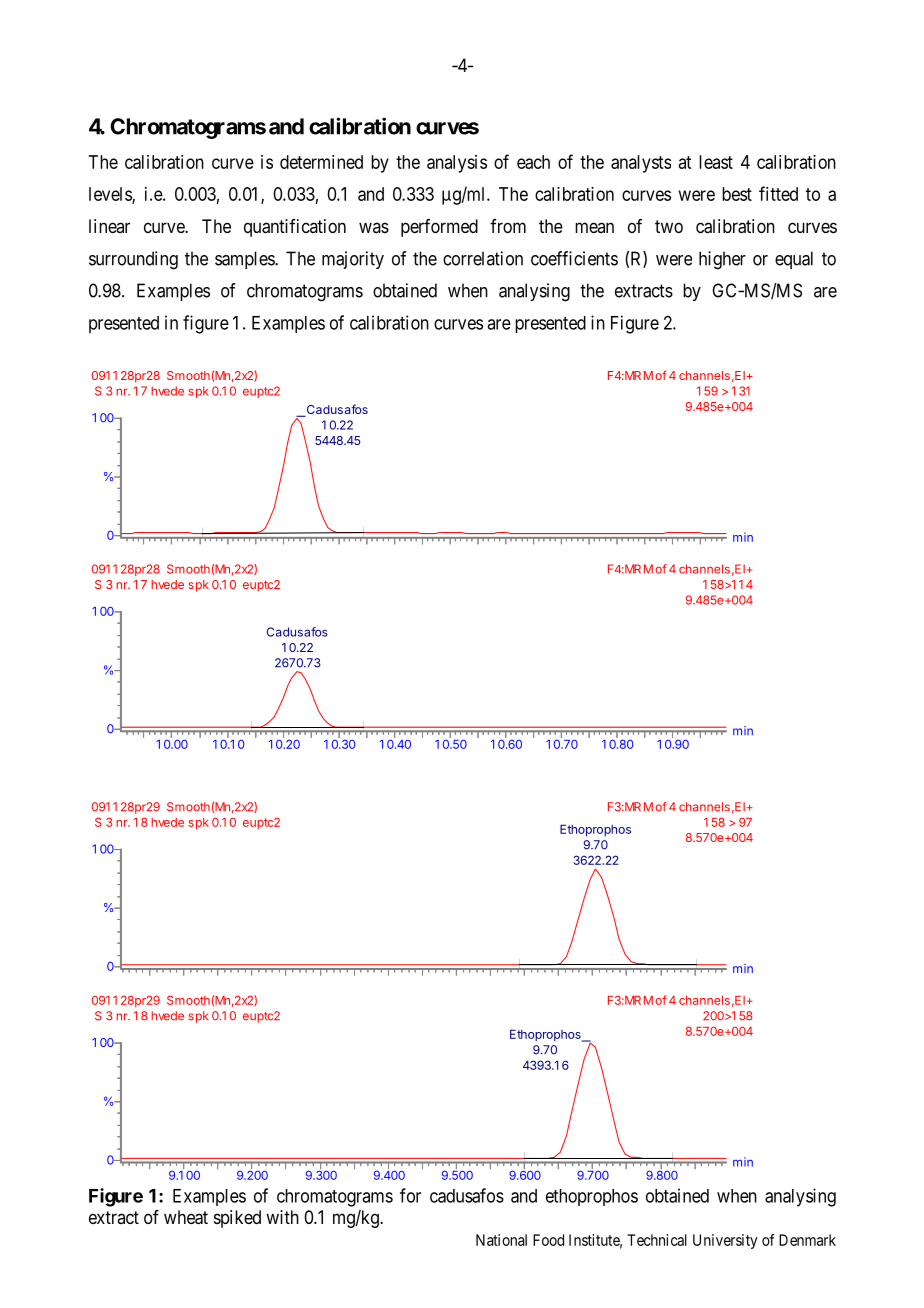 Image resolution: width=924 pixels, height=1308 pixels. I want to click on Food, so click(548, 1240).
